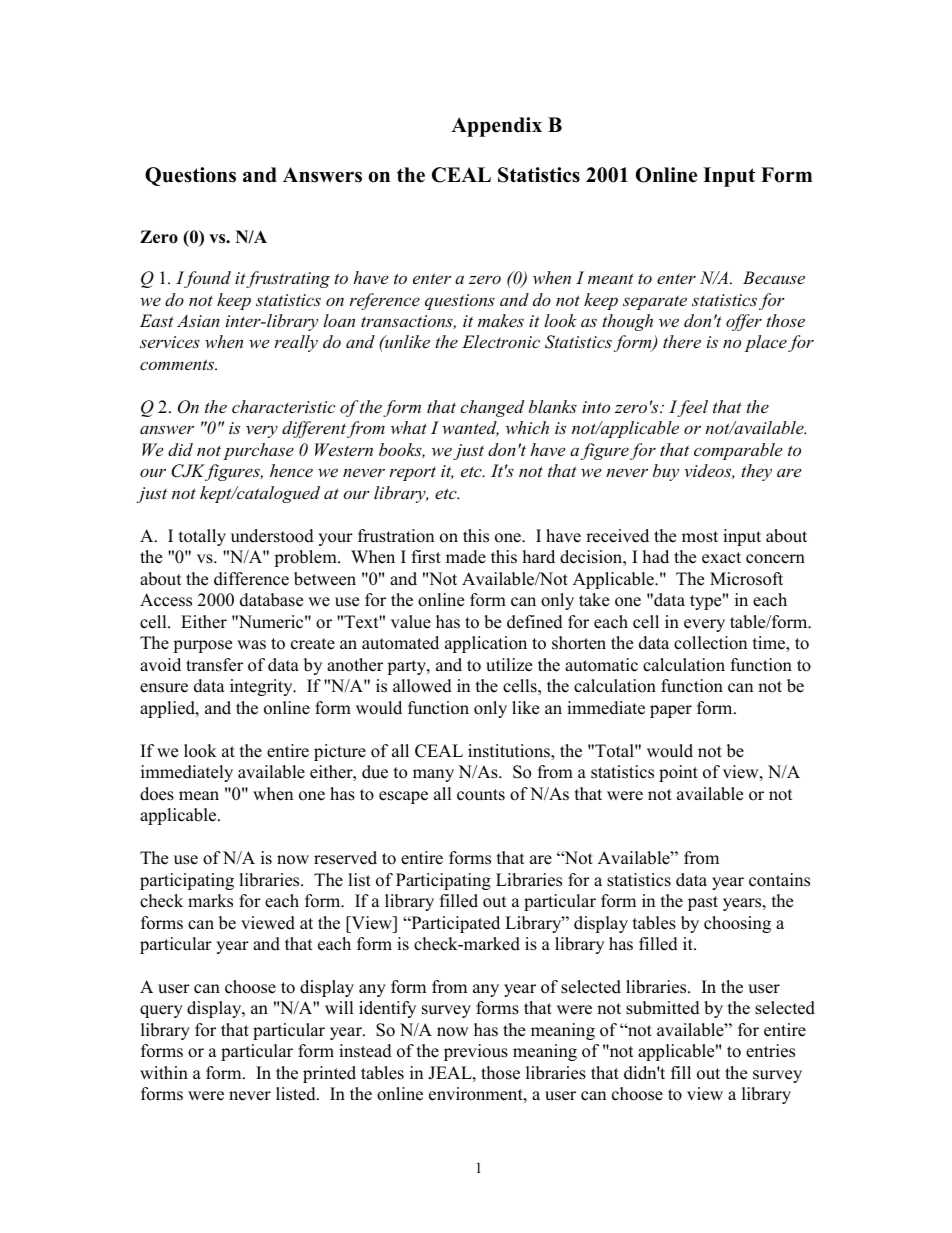 This image has height=1233, width=952. I want to click on found, so click(207, 279).
